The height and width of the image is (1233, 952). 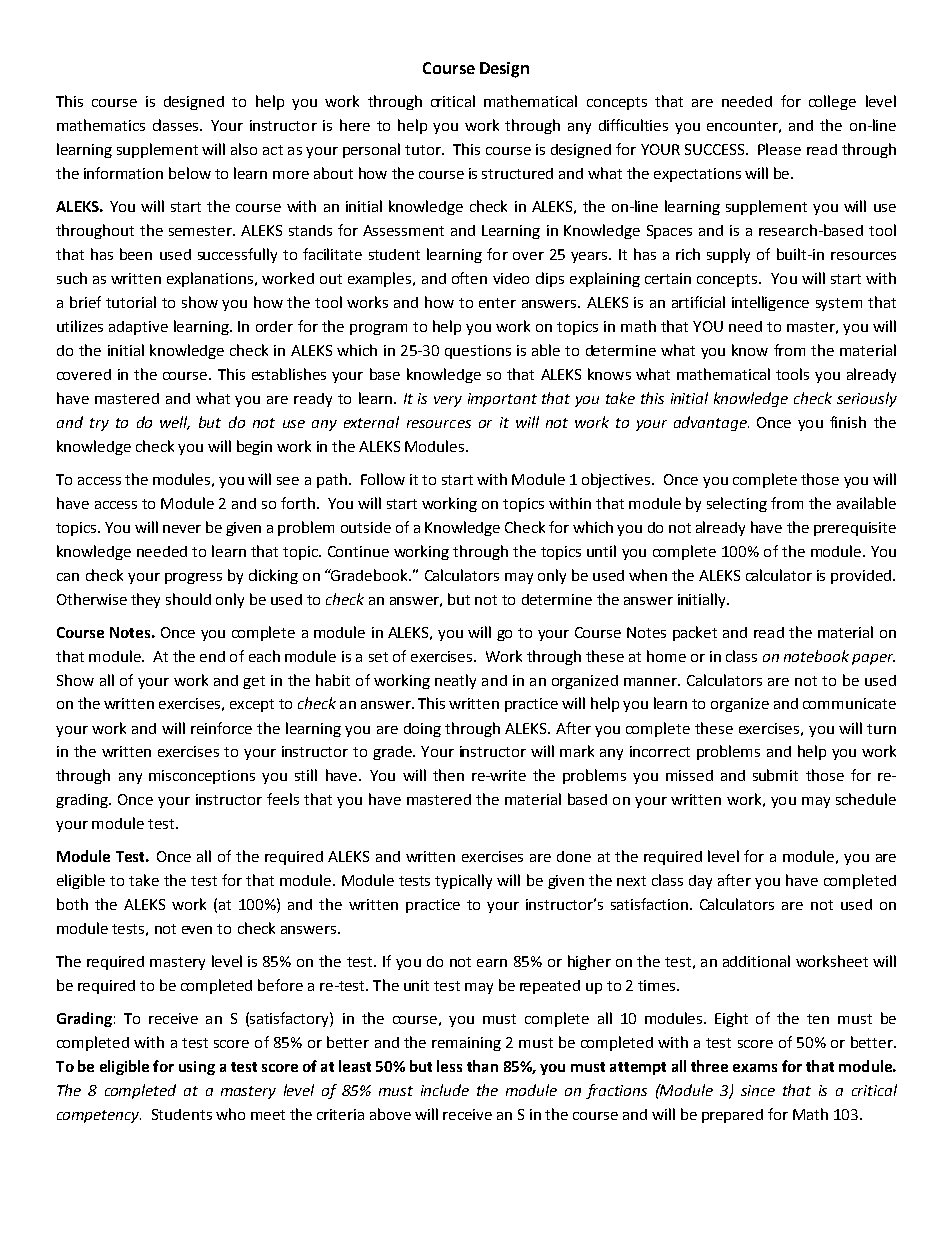 What do you see at coordinates (448, 401) in the image?
I see `very` at bounding box center [448, 401].
